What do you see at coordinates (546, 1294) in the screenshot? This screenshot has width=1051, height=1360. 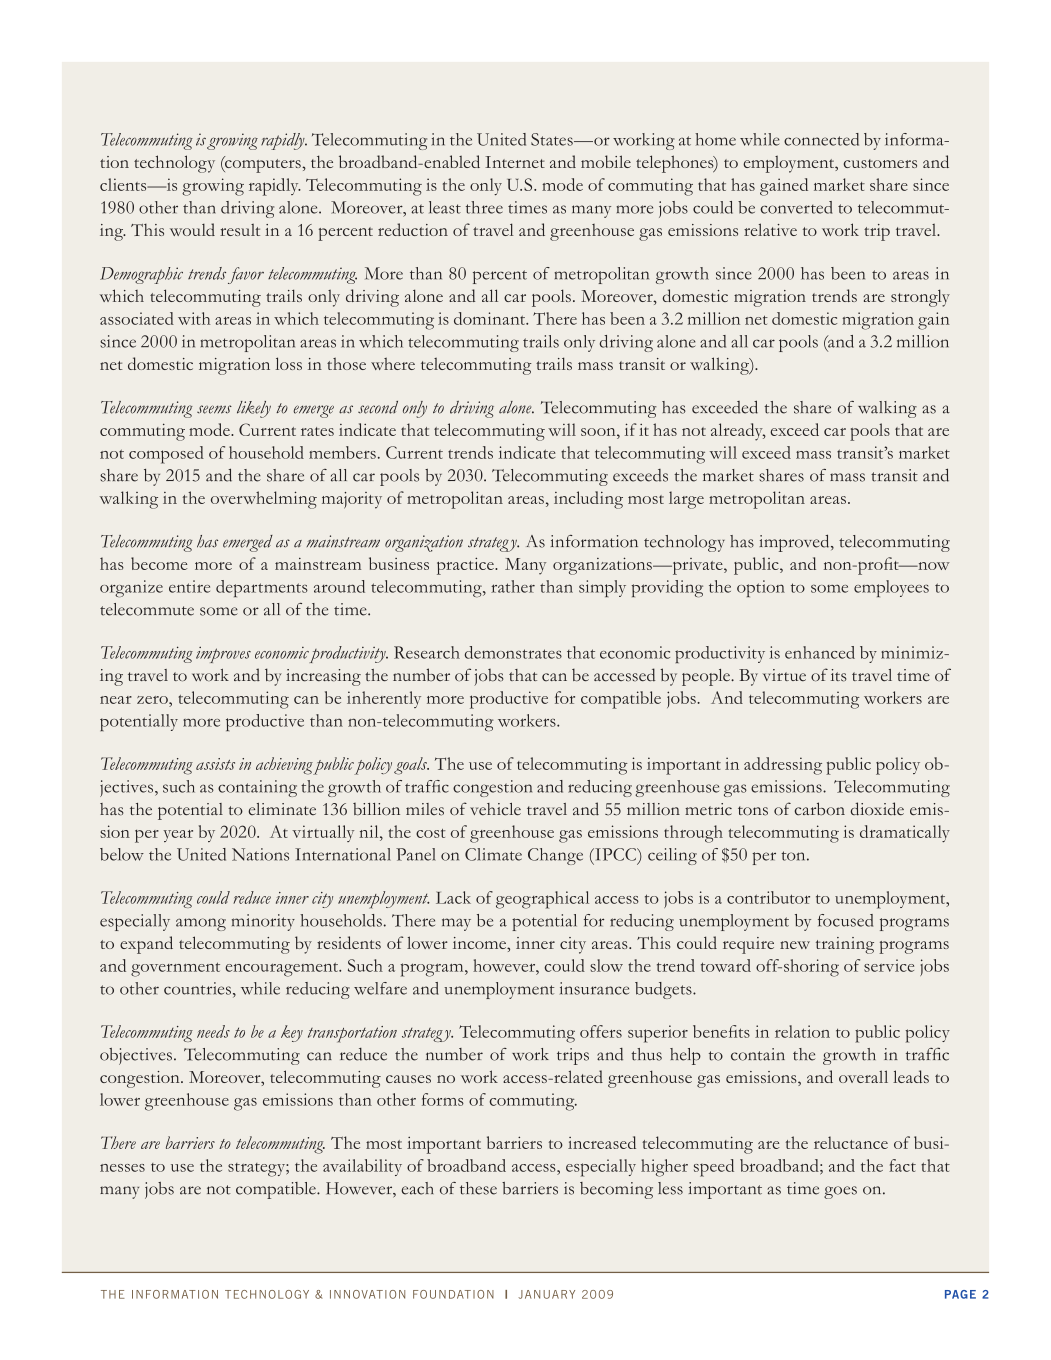 I see `January` at bounding box center [546, 1294].
